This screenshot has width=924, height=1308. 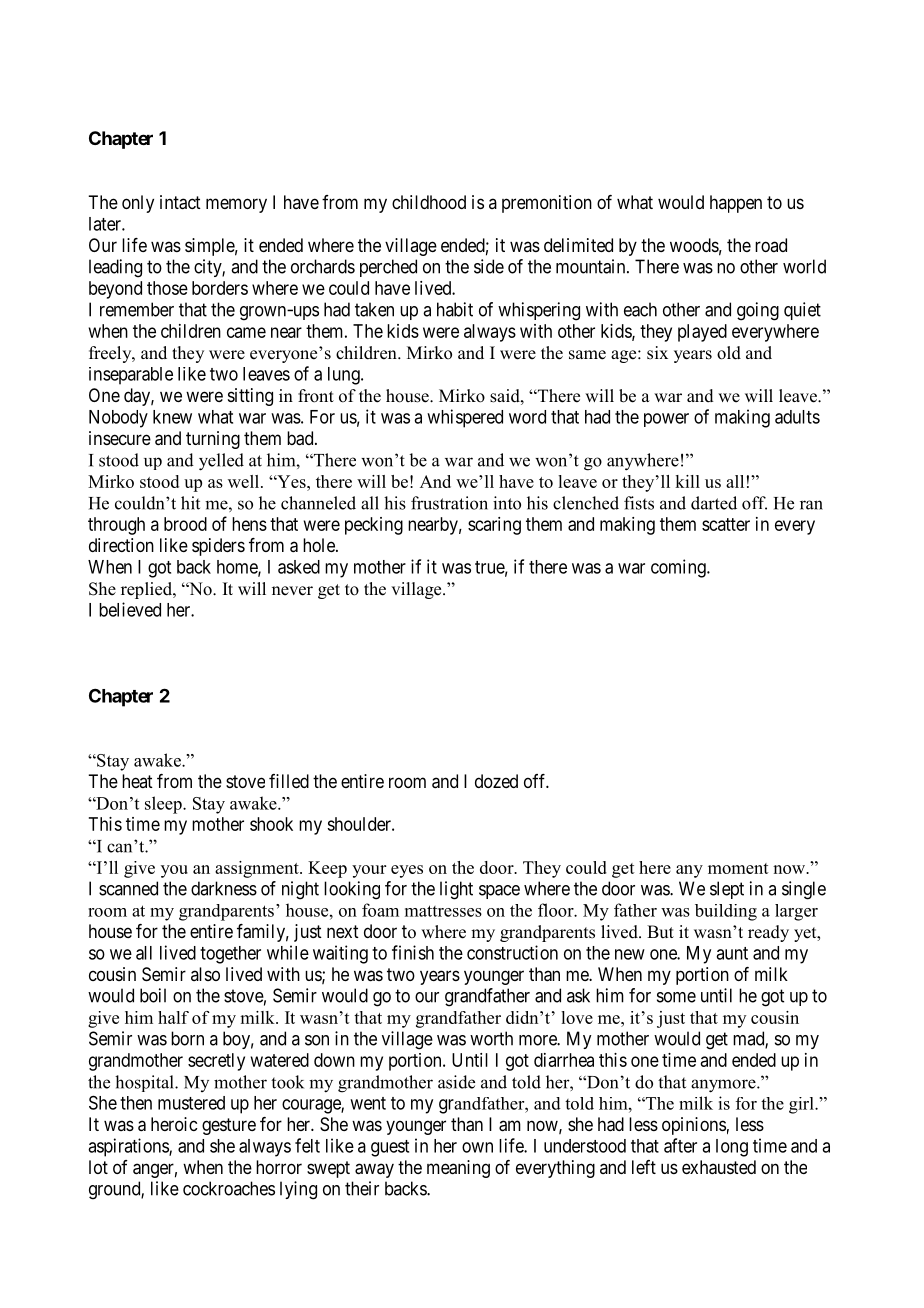 I want to click on childhood, so click(x=429, y=202).
